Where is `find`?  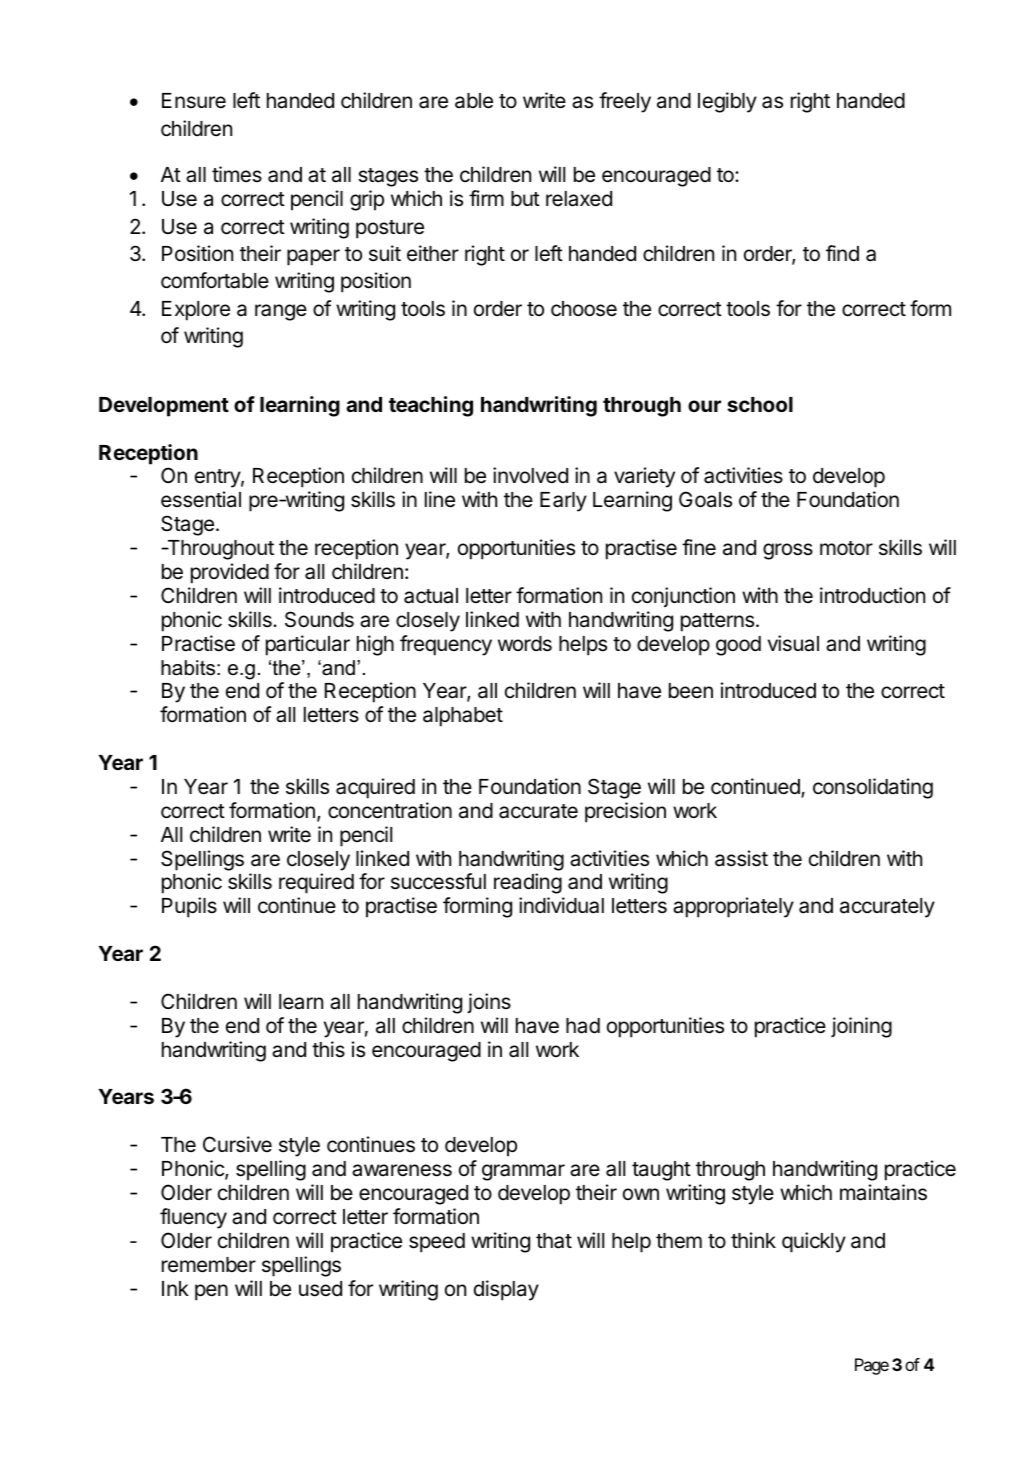 find is located at coordinates (842, 253).
